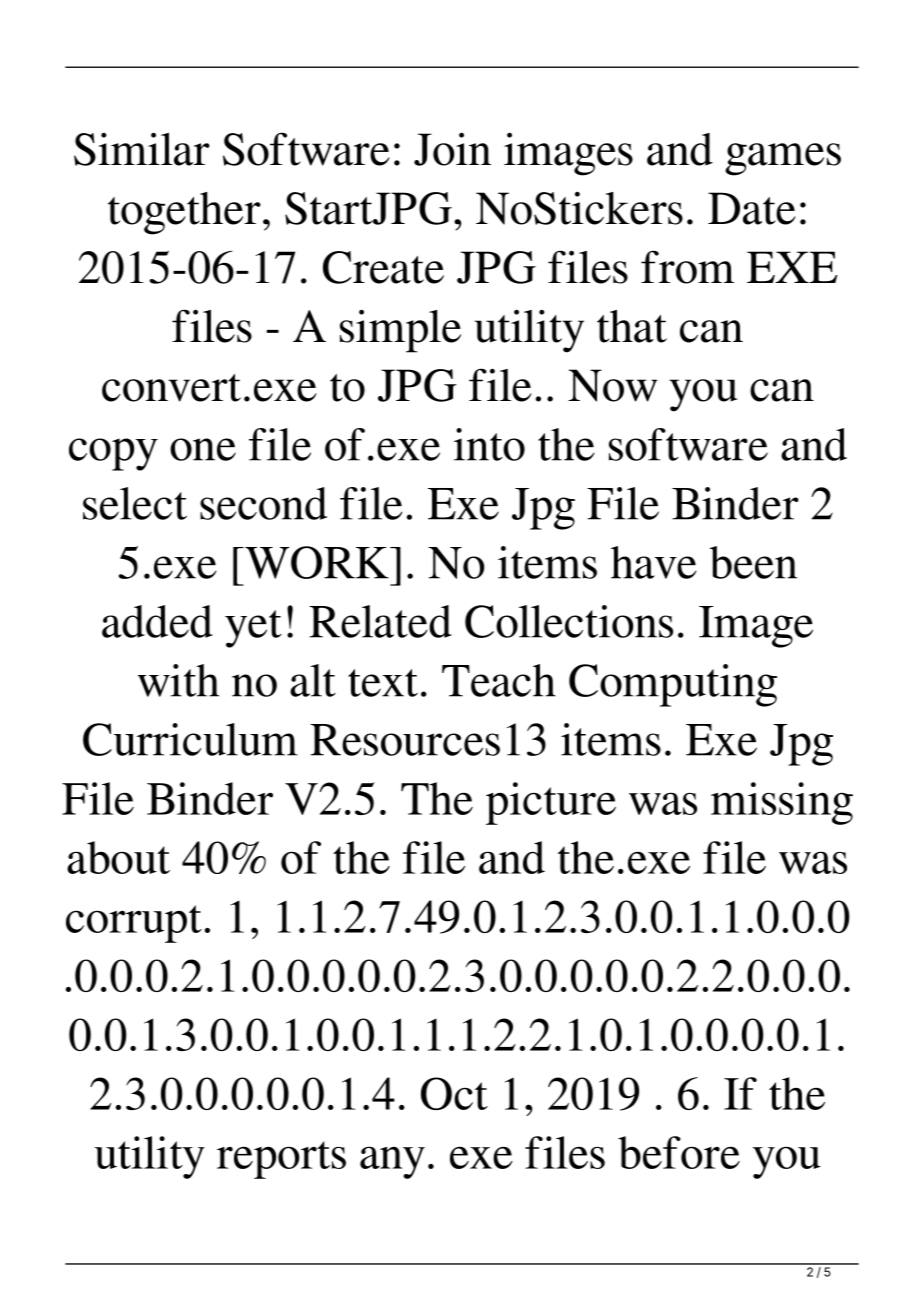 This document has height=1308, width=924. I want to click on Computing, so click(673, 685).
